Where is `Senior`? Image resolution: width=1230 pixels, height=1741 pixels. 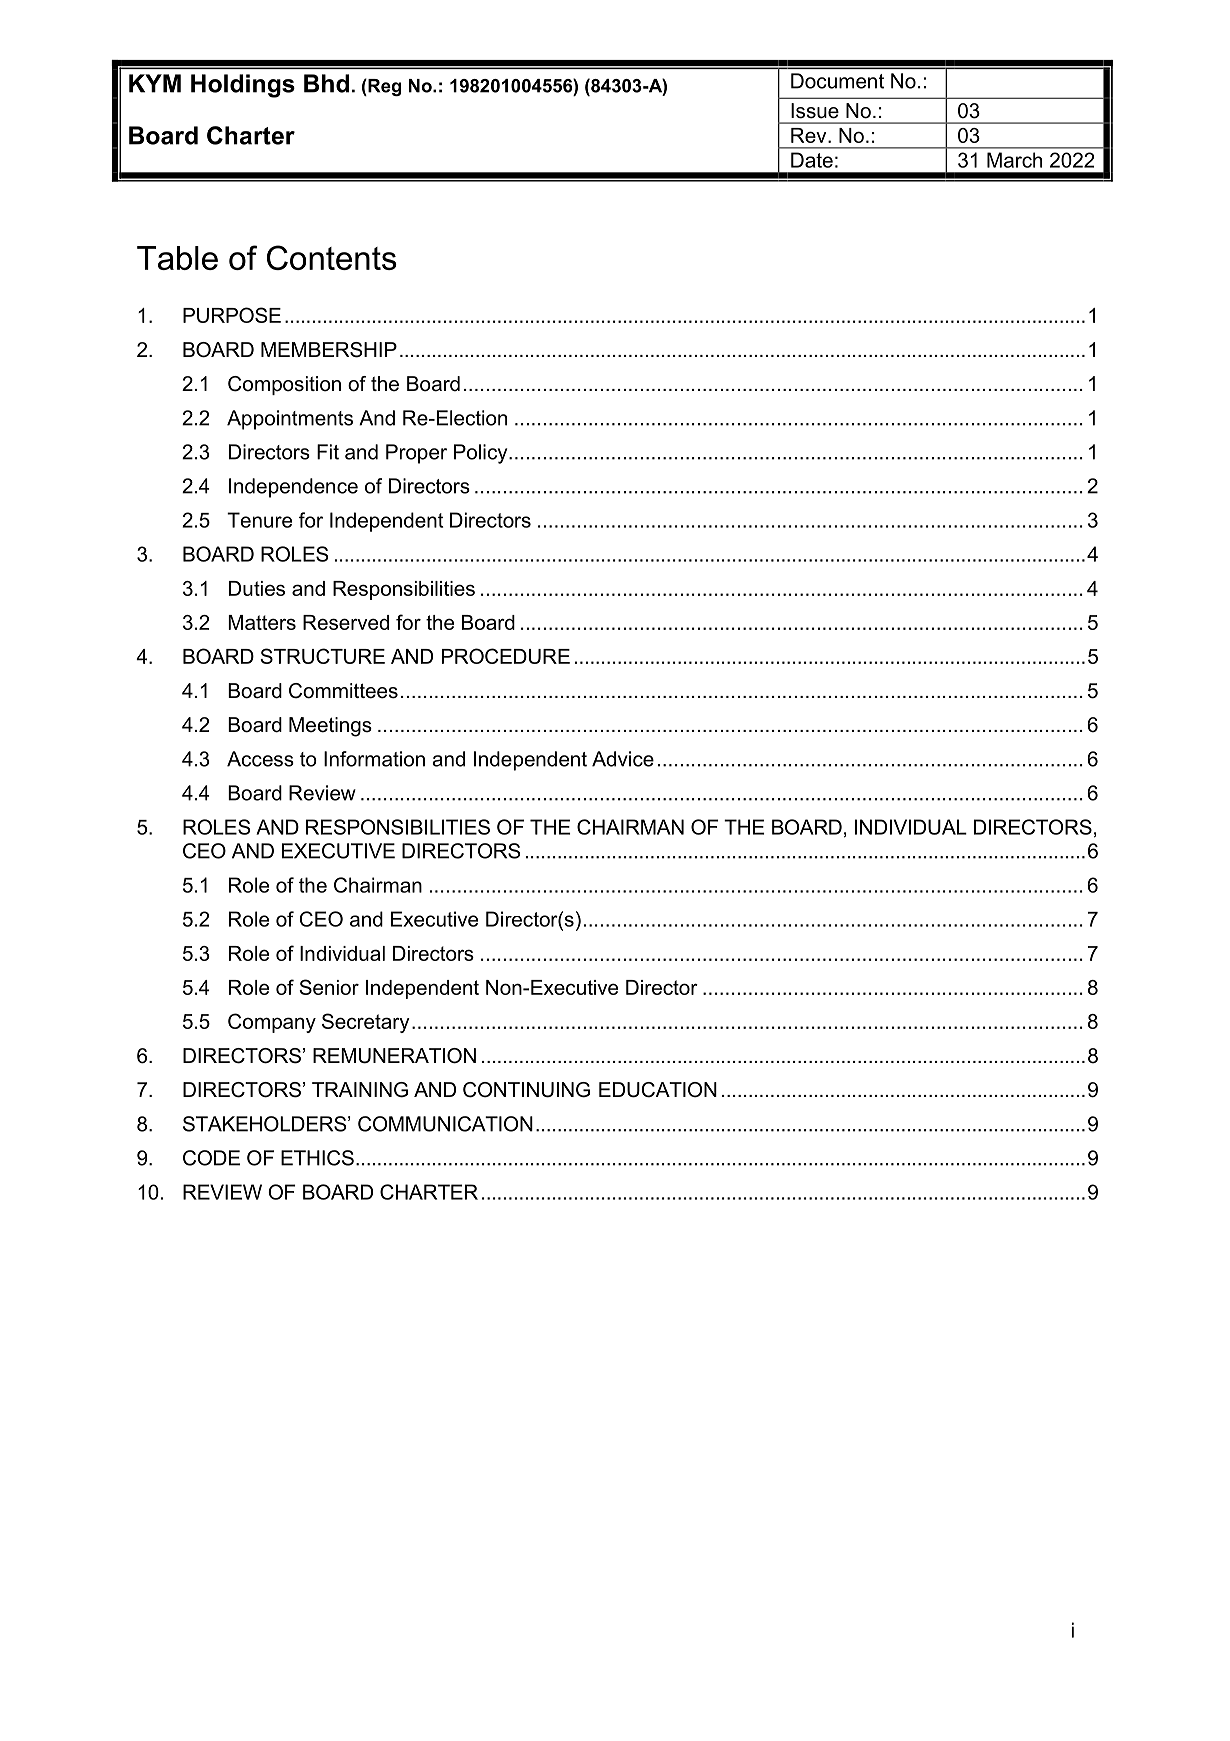
Senior is located at coordinates (329, 987).
